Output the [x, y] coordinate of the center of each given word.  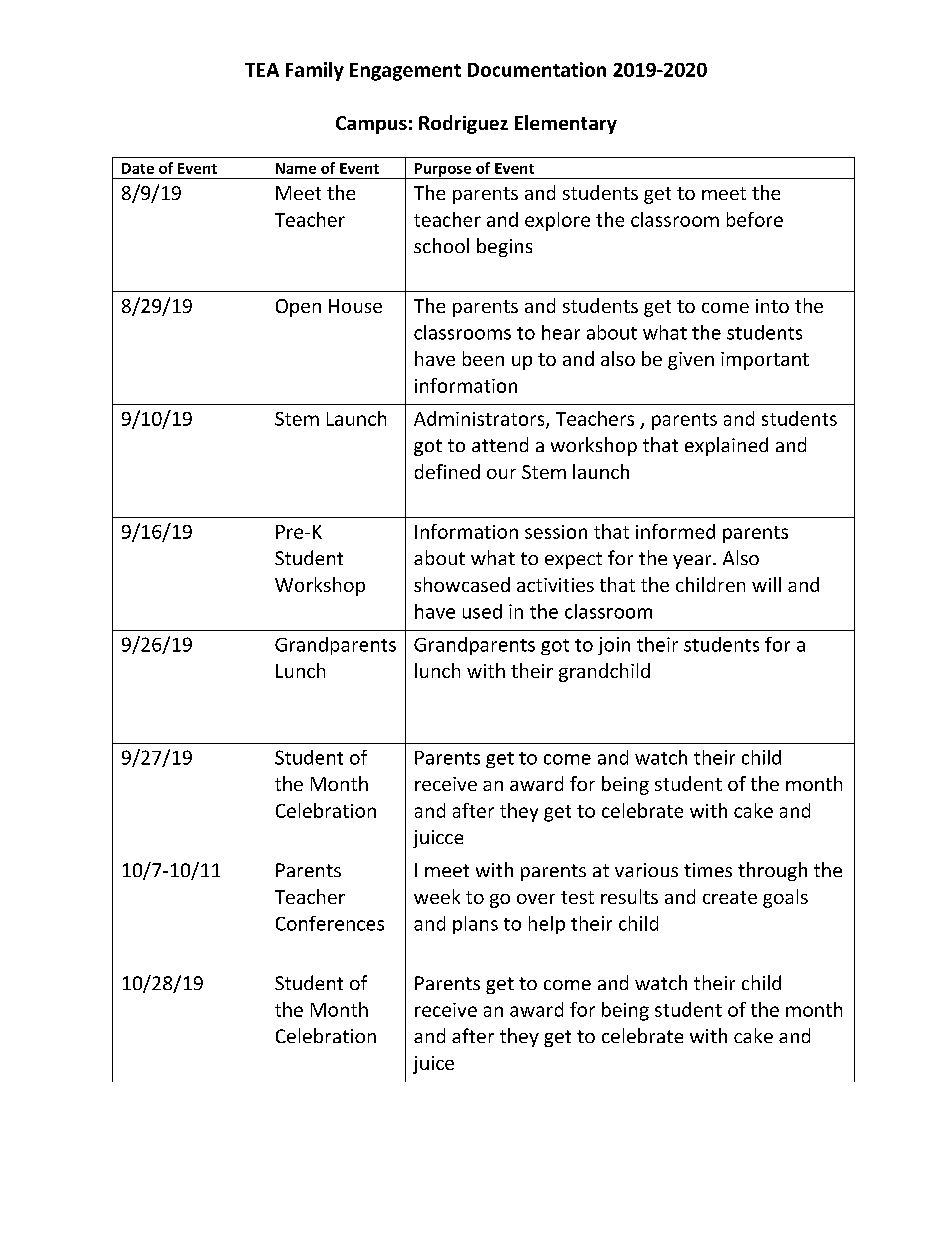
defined [447, 471]
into [772, 306]
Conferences [330, 923]
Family [315, 71]
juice [433, 1065]
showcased [462, 584]
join [614, 646]
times [708, 870]
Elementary [566, 124]
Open [298, 308]
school [441, 245]
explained [726, 446]
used [482, 611]
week [437, 896]
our [501, 474]
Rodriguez [463, 124]
